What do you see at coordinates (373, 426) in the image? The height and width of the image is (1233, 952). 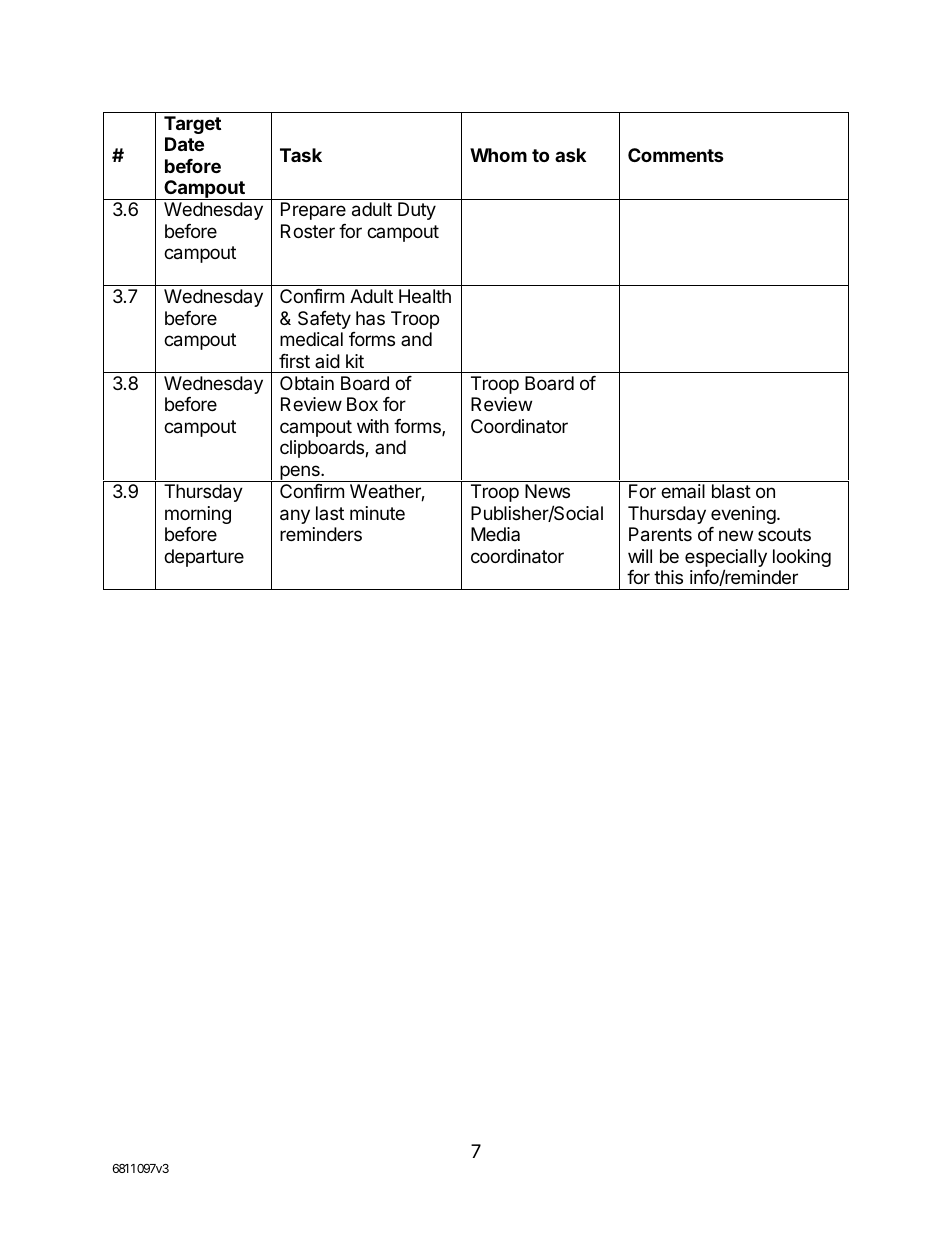 I see `with` at bounding box center [373, 426].
